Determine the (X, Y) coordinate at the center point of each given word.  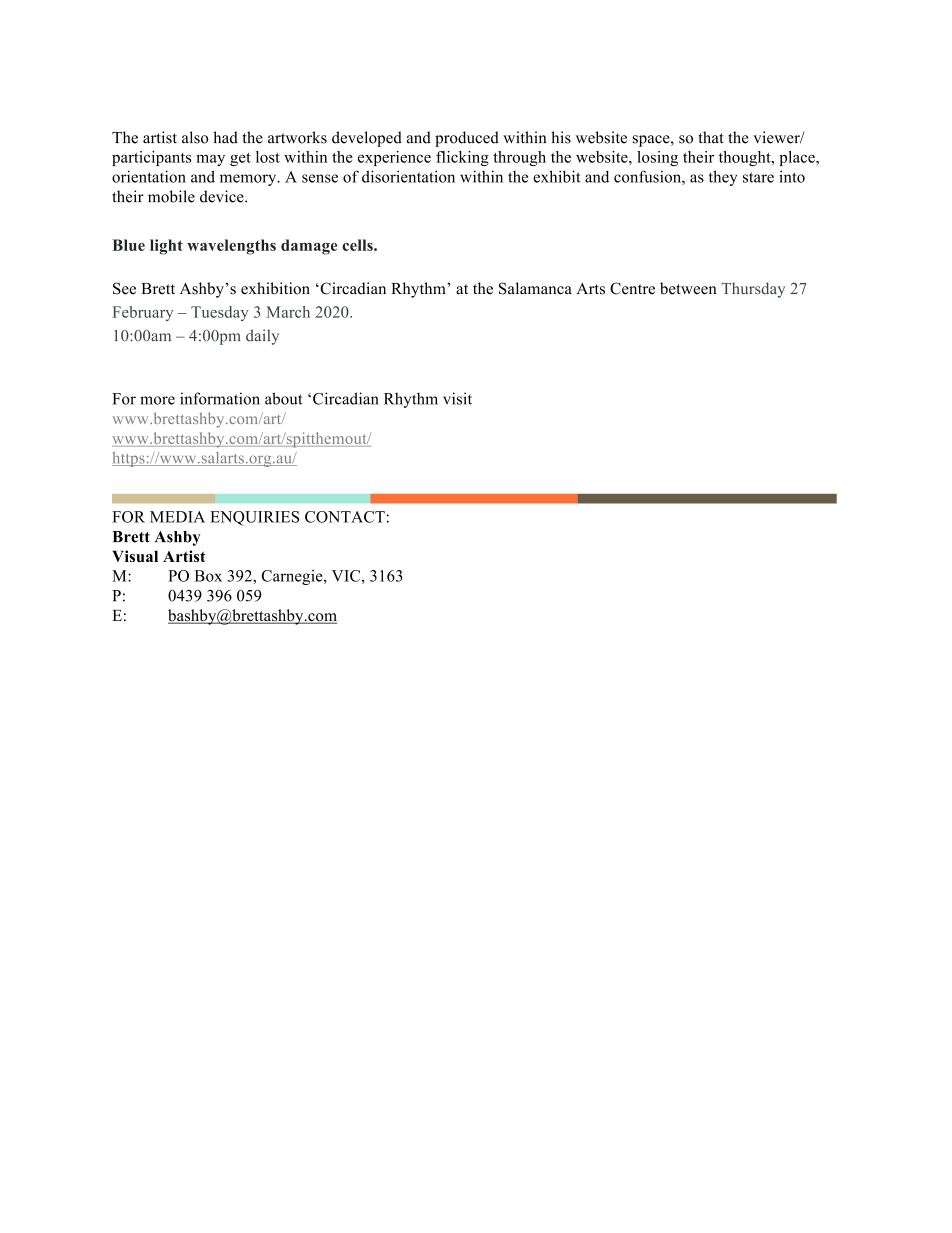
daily (262, 337)
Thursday (753, 290)
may (210, 160)
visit (457, 398)
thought (746, 158)
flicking (462, 158)
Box (208, 576)
